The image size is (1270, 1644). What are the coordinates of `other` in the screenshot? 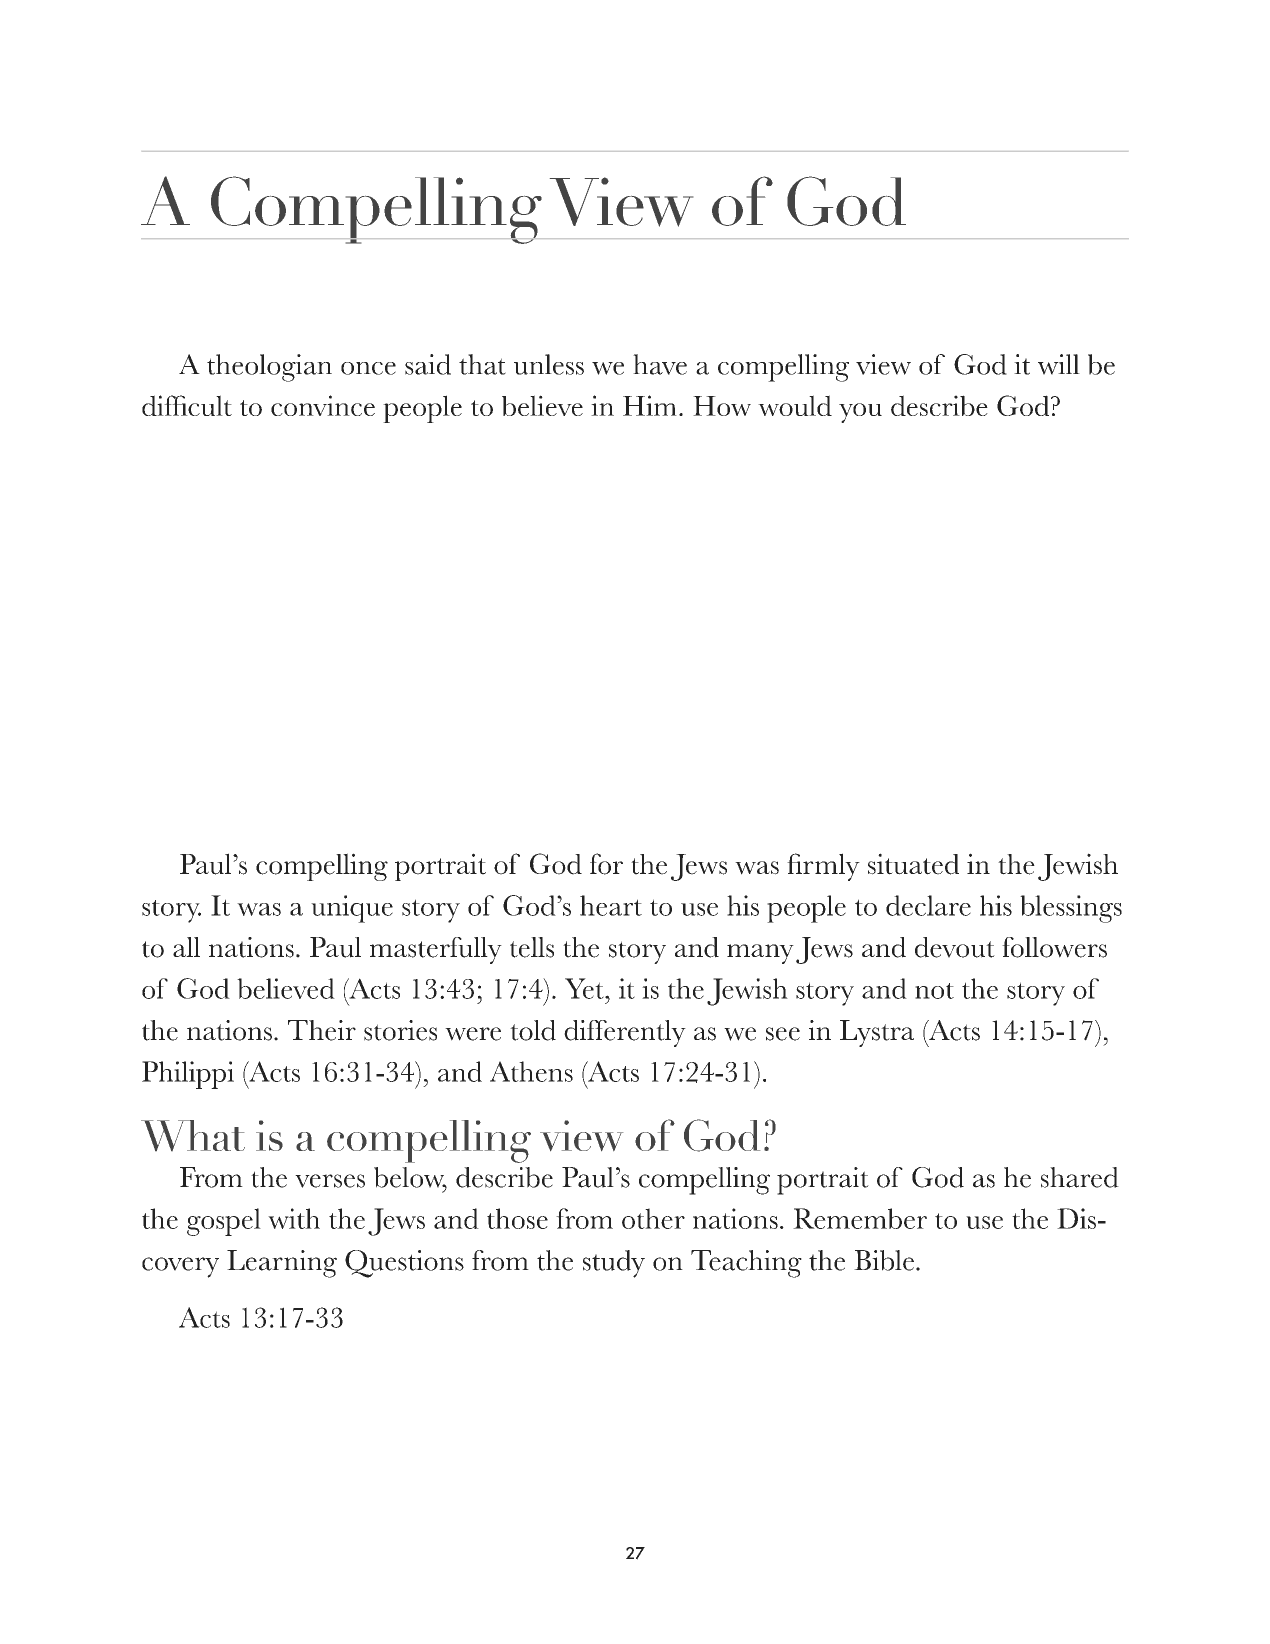 It's located at (653, 1218).
